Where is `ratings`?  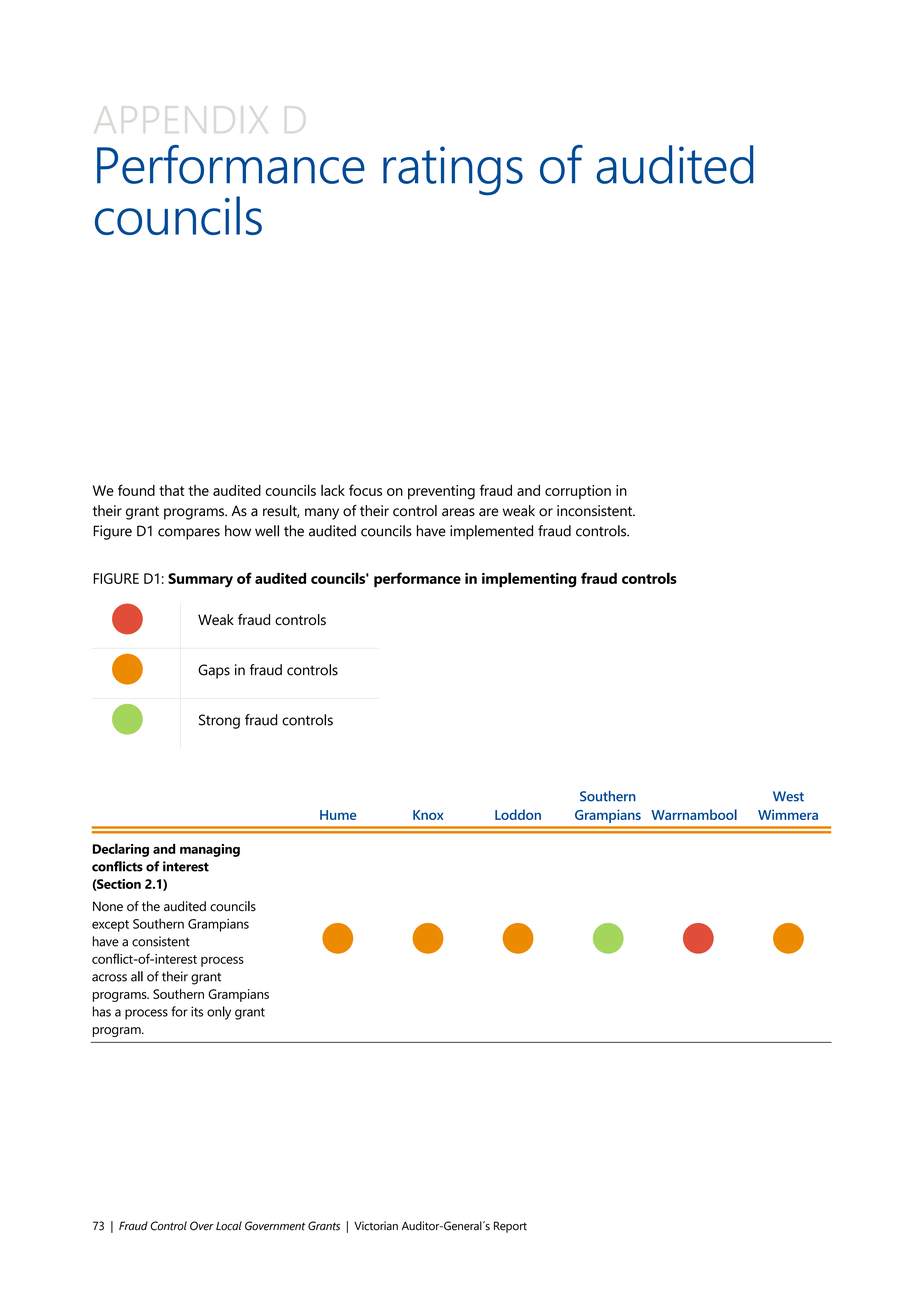
ratings is located at coordinates (453, 171).
